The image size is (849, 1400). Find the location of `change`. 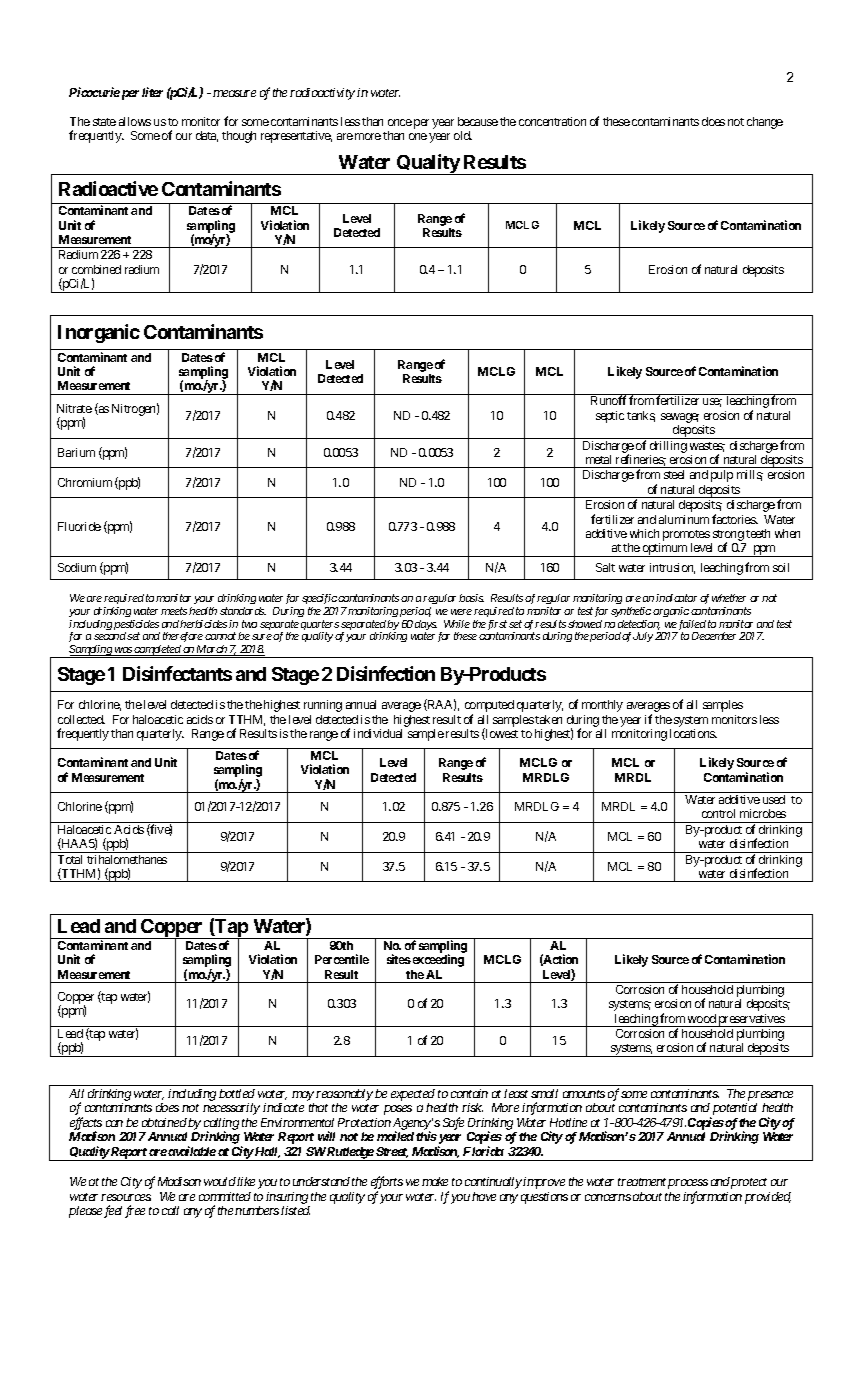

change is located at coordinates (765, 123).
